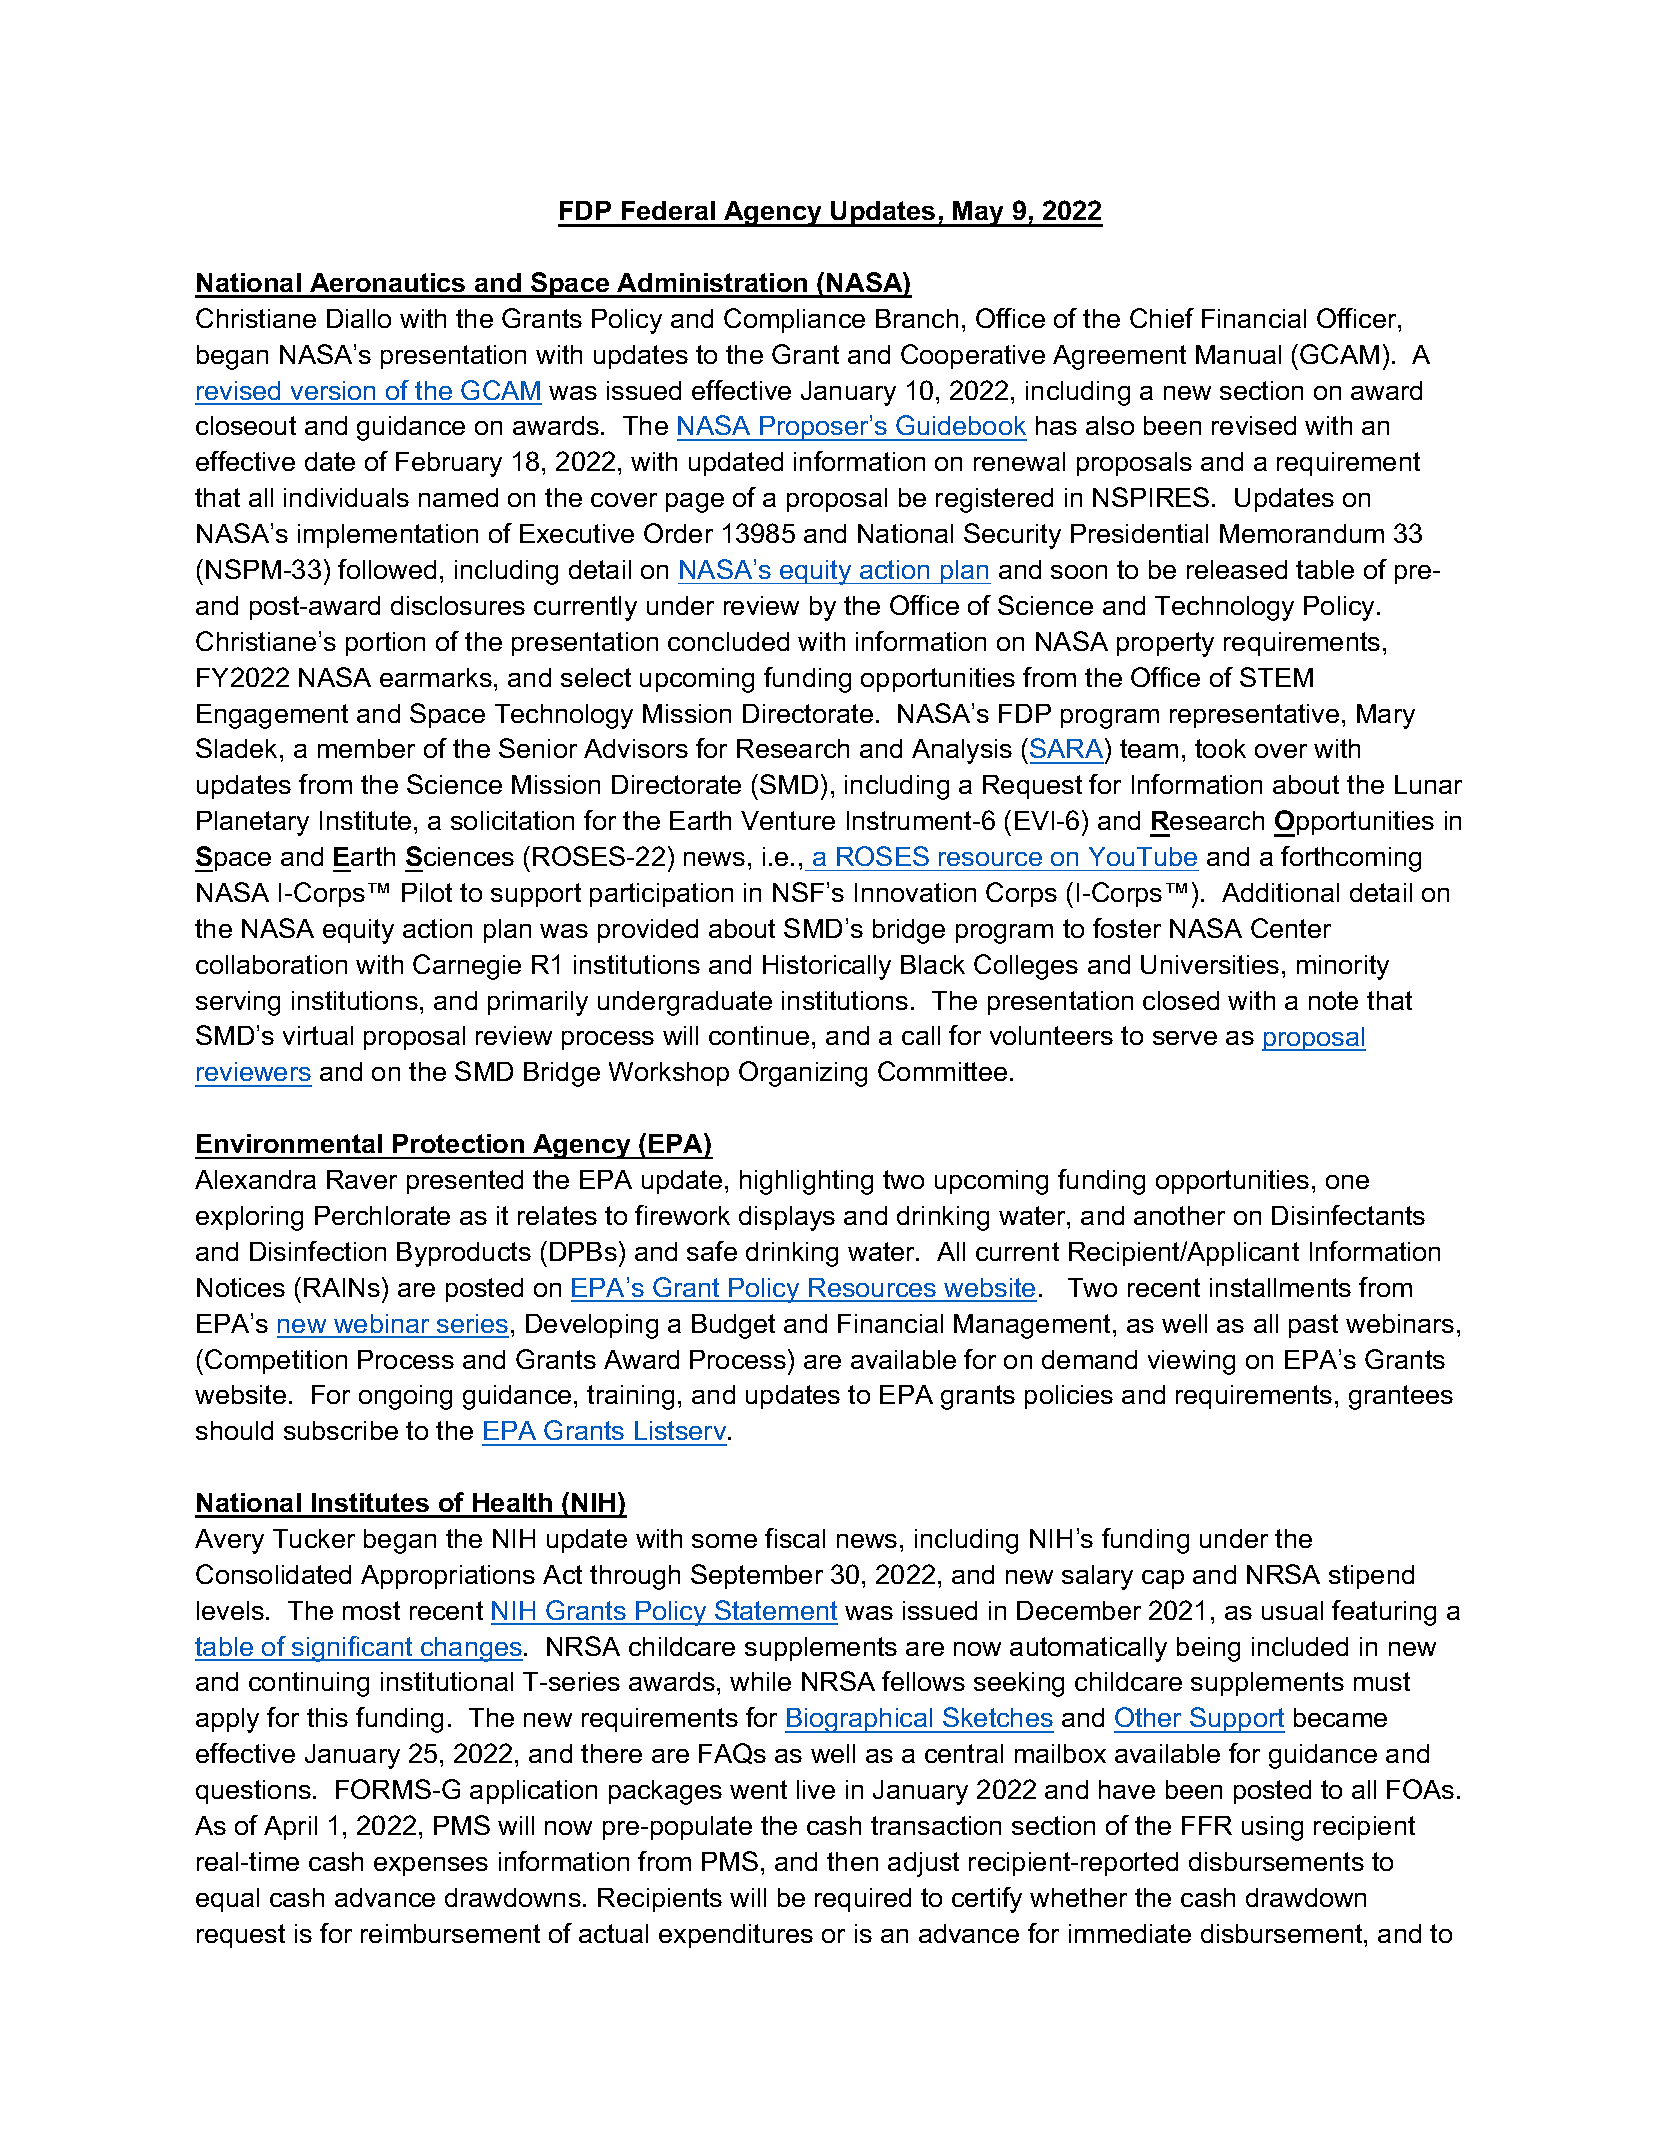 This page has height=2149, width=1661. What do you see at coordinates (405, 1397) in the page?
I see `ongoing` at bounding box center [405, 1397].
